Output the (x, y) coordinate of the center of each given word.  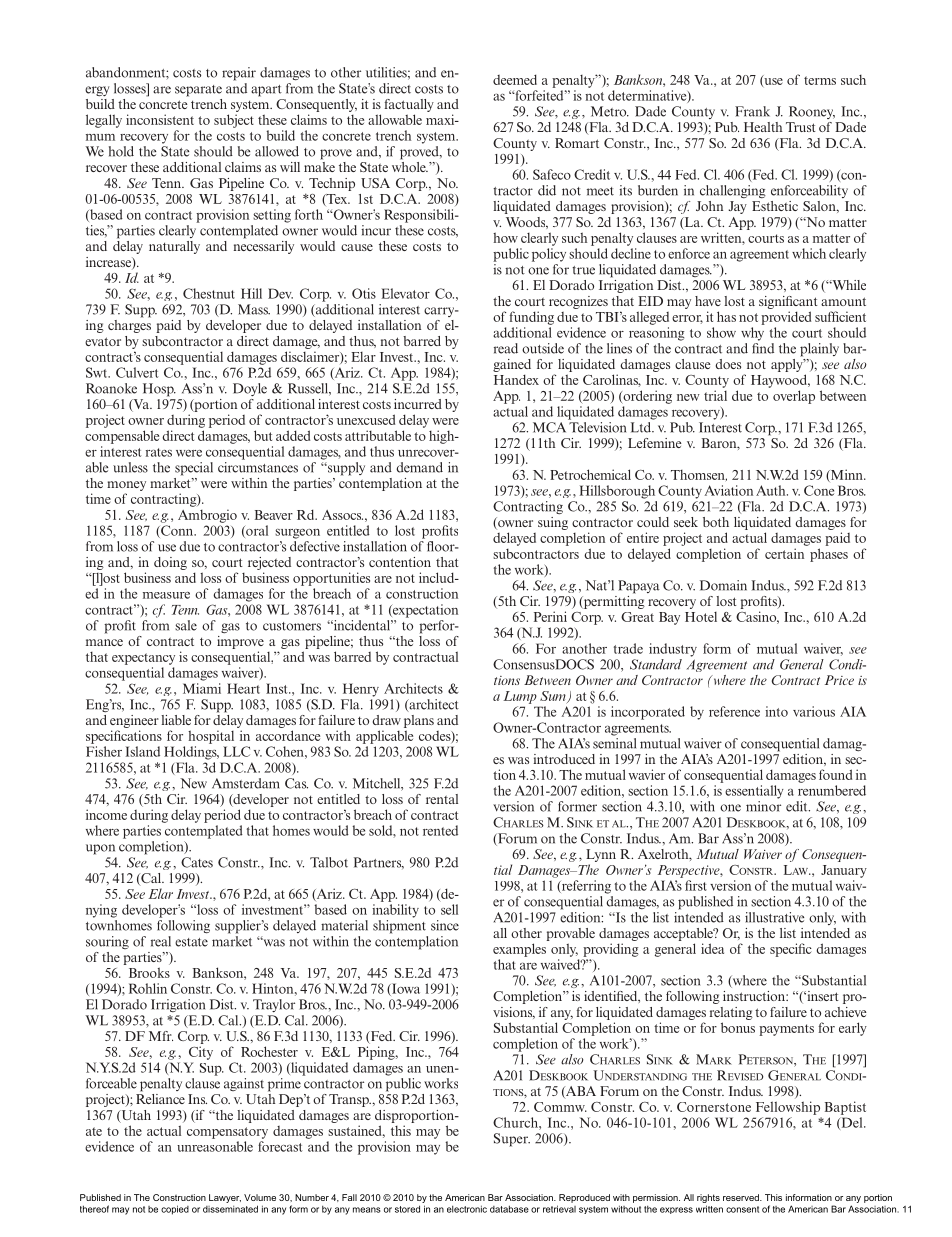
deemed (515, 79)
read (506, 348)
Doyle (250, 389)
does (728, 364)
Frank (752, 111)
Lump (520, 697)
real (161, 941)
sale (186, 625)
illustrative (774, 917)
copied (175, 1210)
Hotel (701, 617)
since (445, 925)
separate (198, 91)
